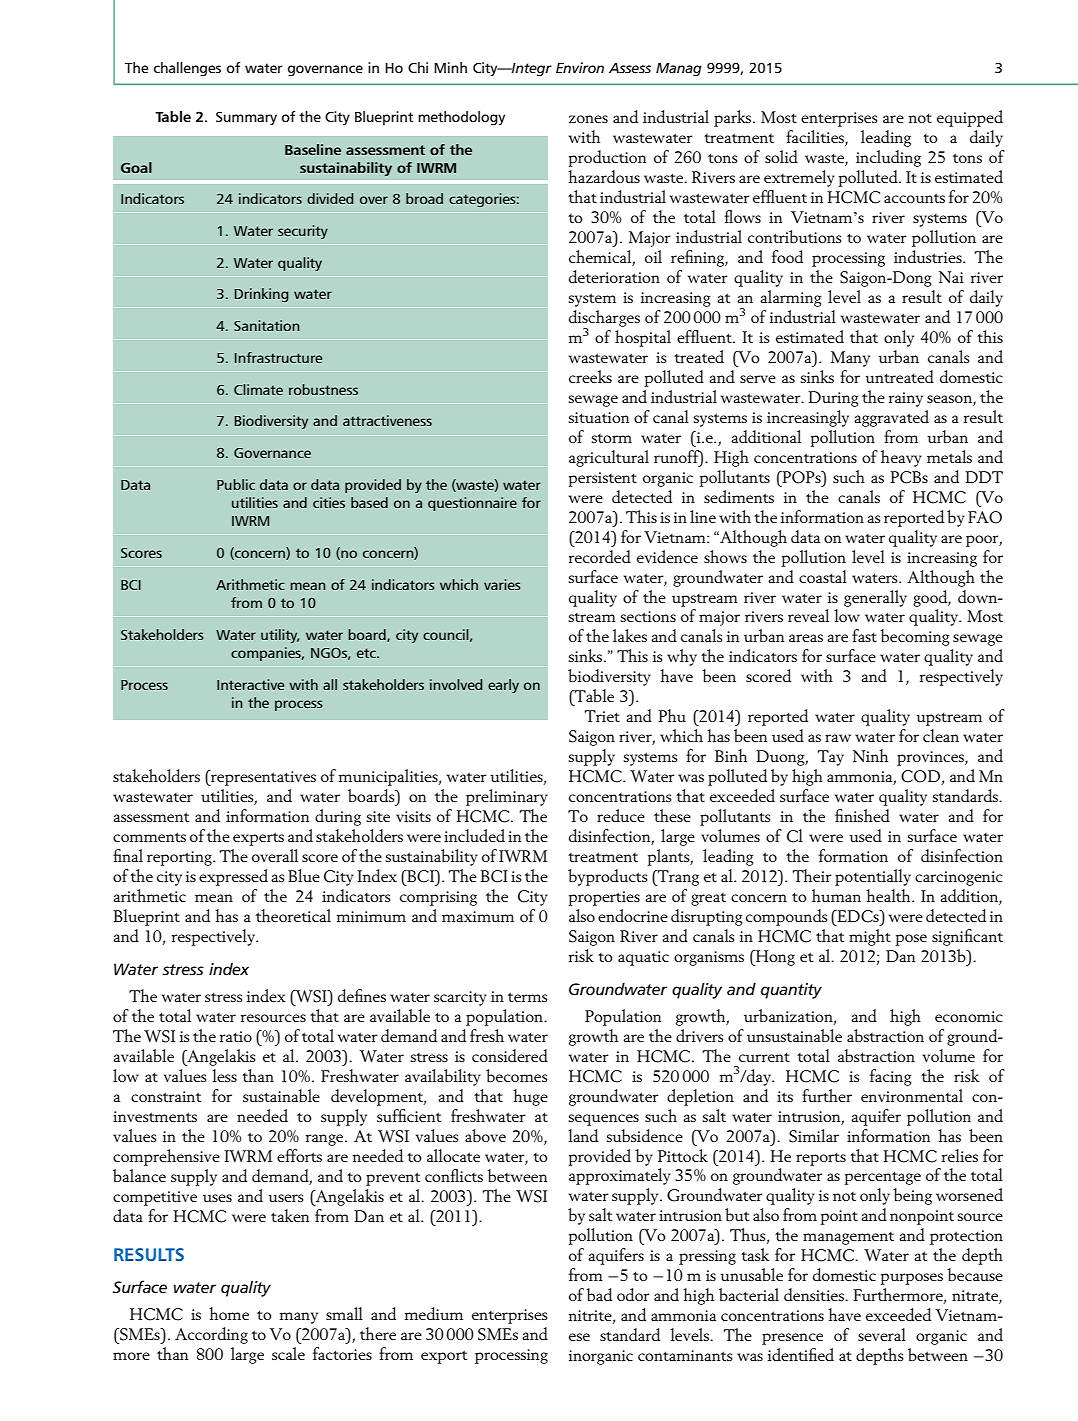  I want to click on home, so click(229, 1313).
